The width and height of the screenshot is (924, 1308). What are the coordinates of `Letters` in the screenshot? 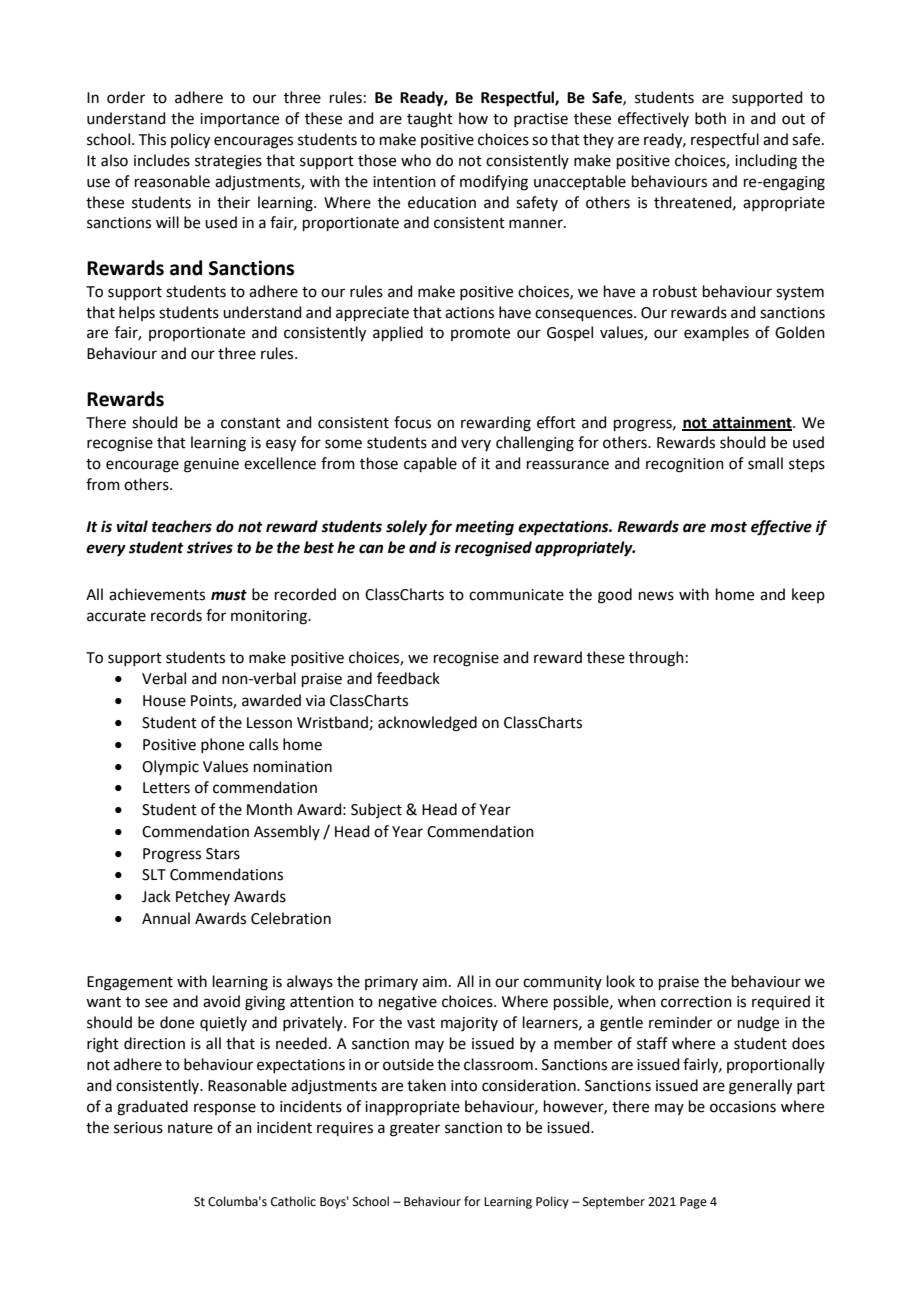 It's located at (166, 788).
